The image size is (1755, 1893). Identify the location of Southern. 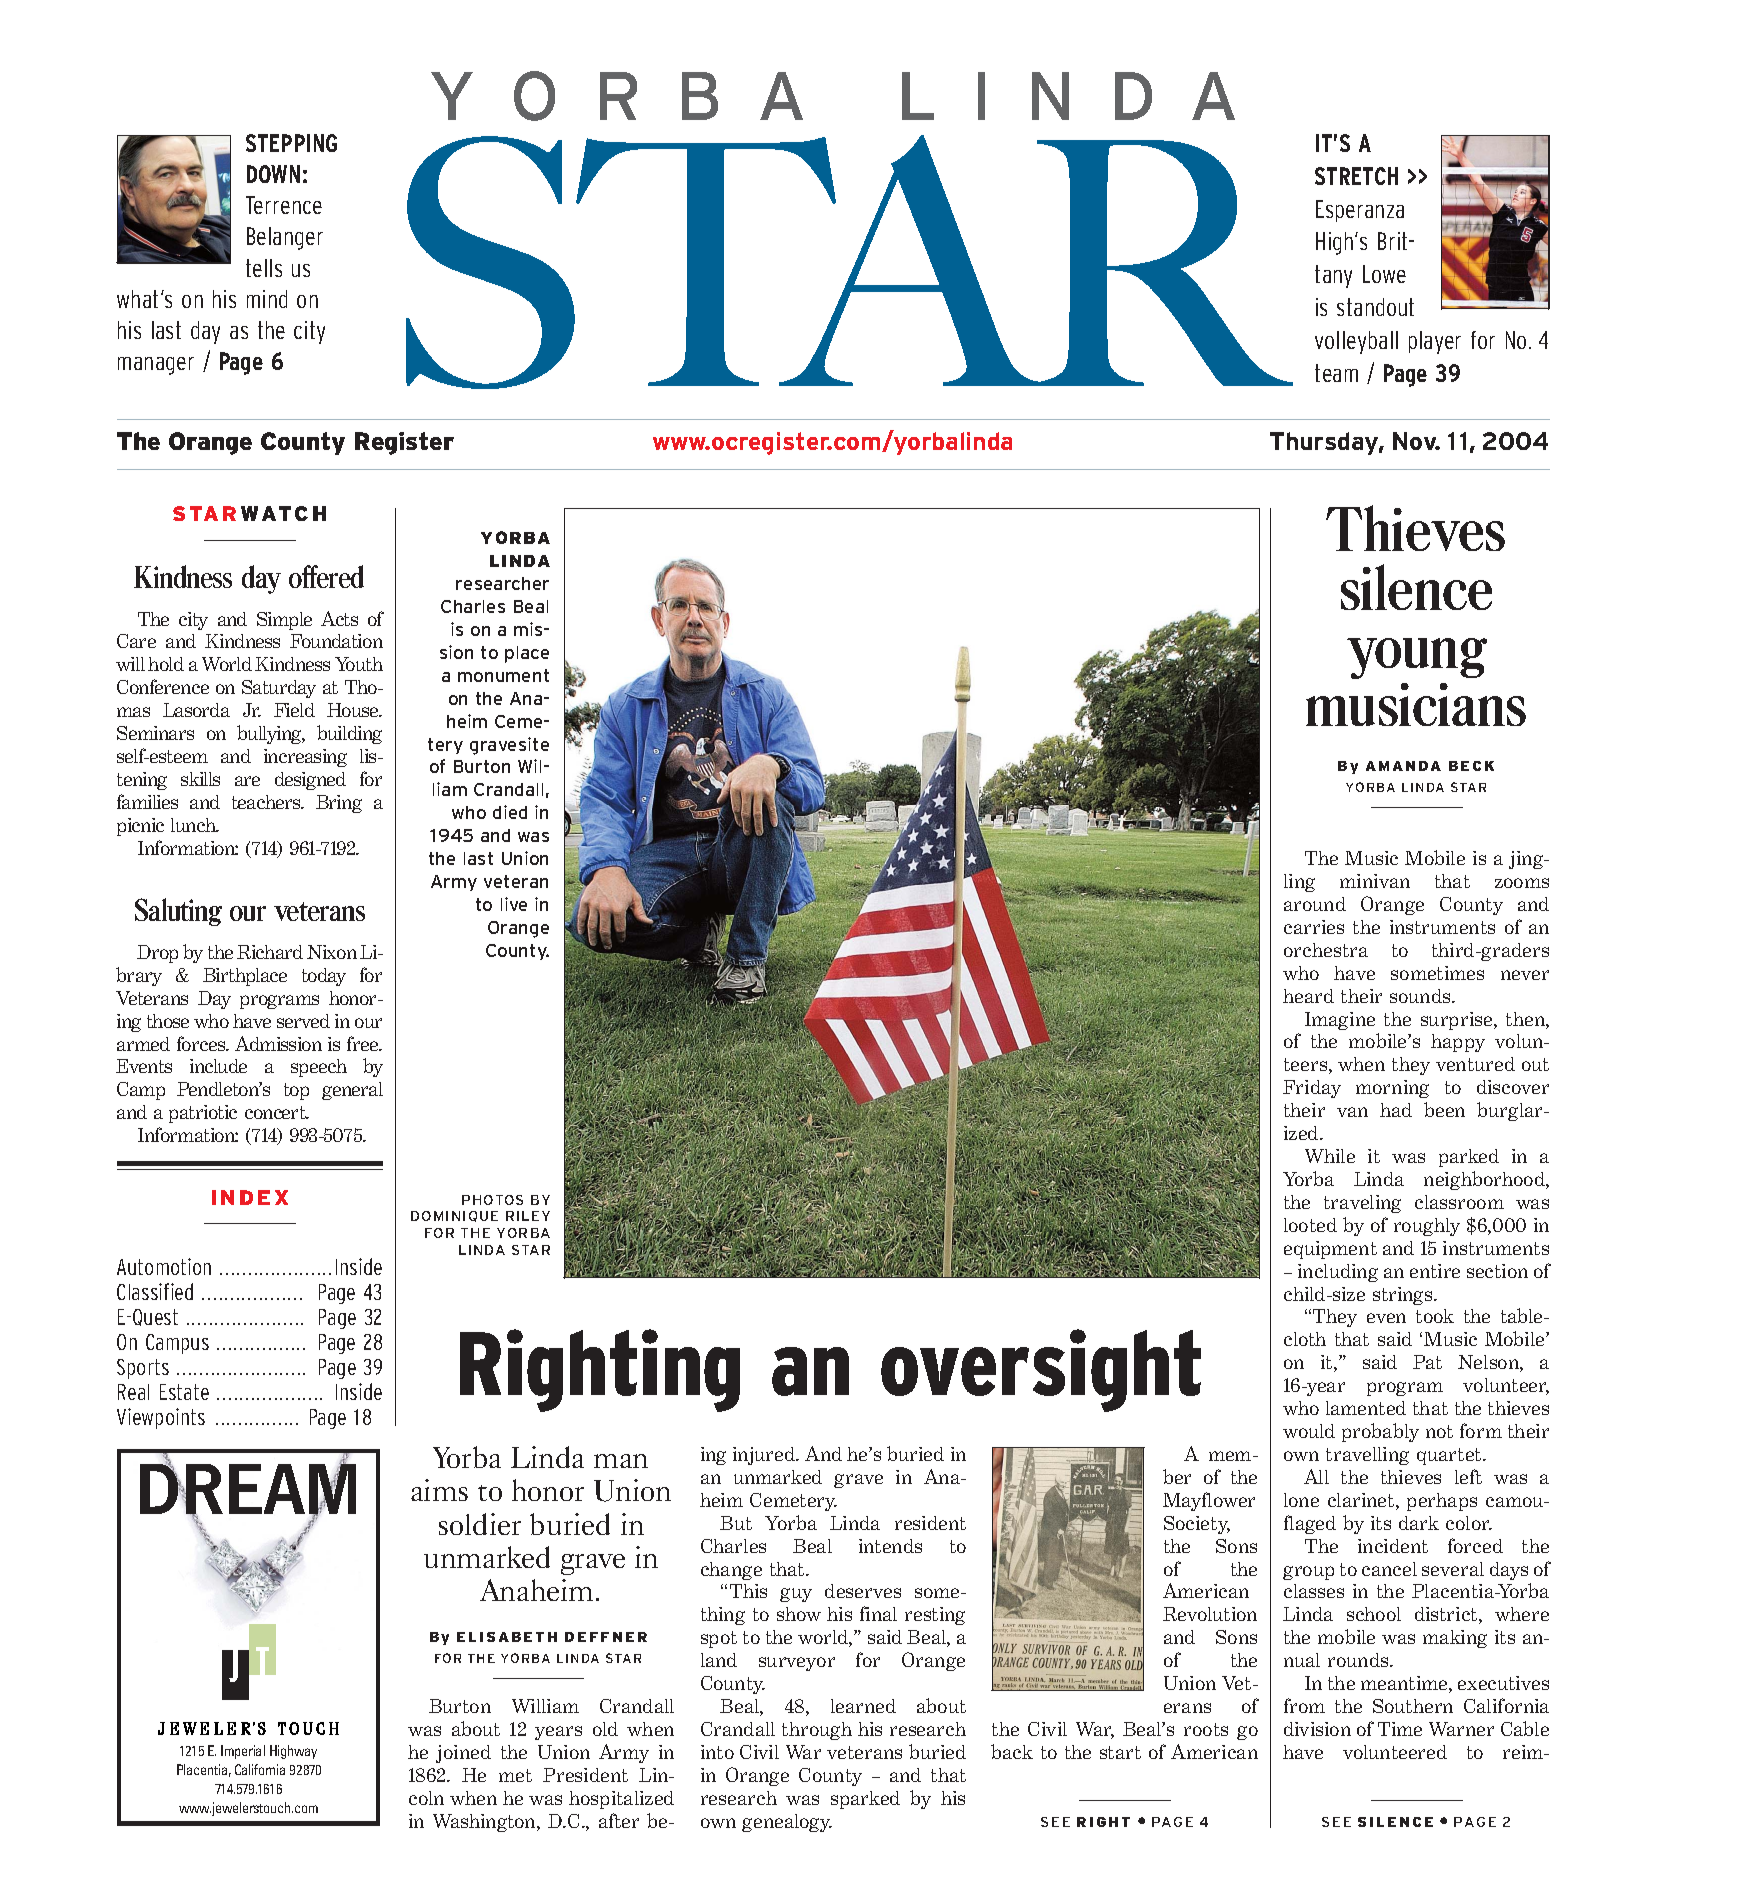
(1413, 1706).
